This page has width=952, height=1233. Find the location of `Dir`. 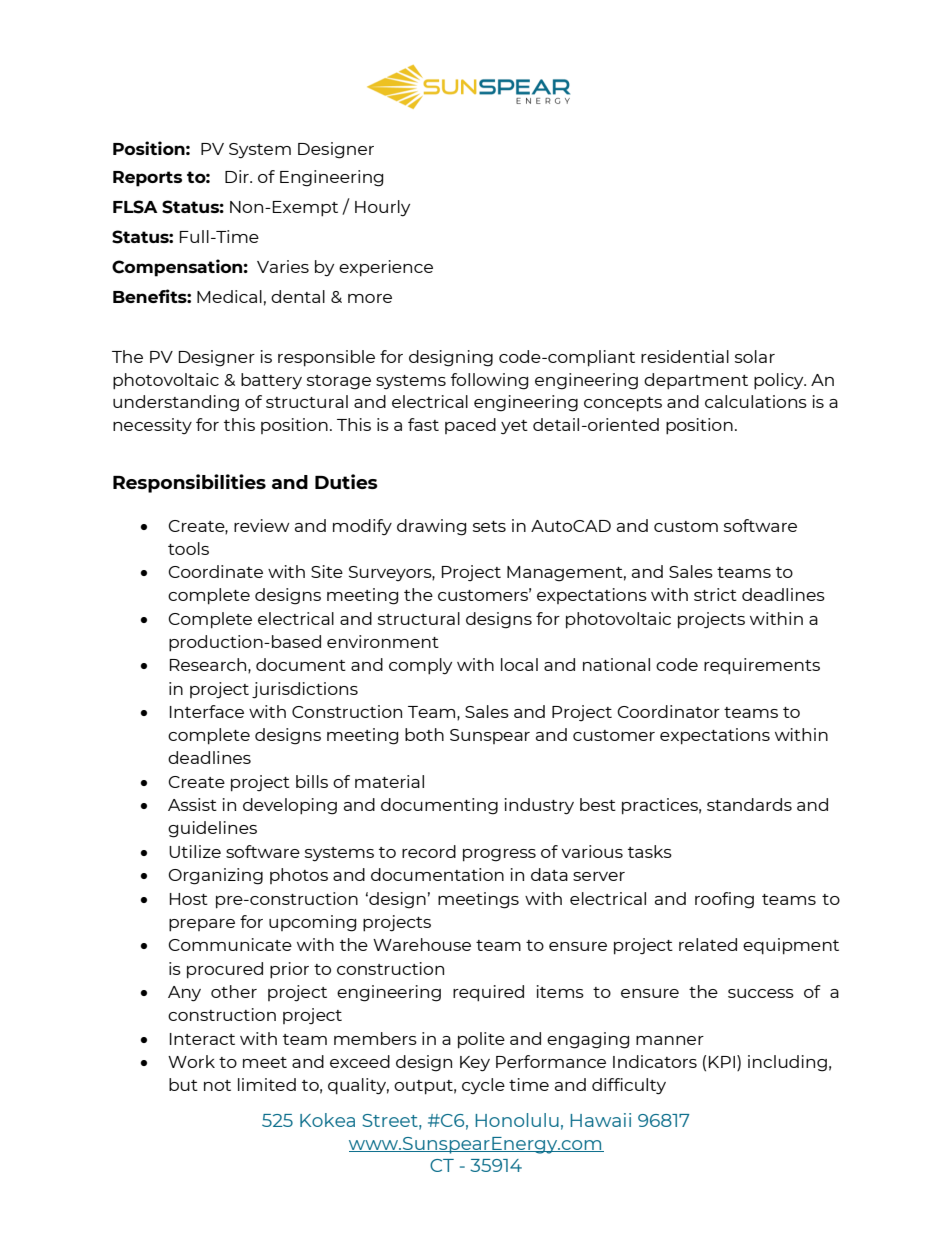

Dir is located at coordinates (238, 176).
